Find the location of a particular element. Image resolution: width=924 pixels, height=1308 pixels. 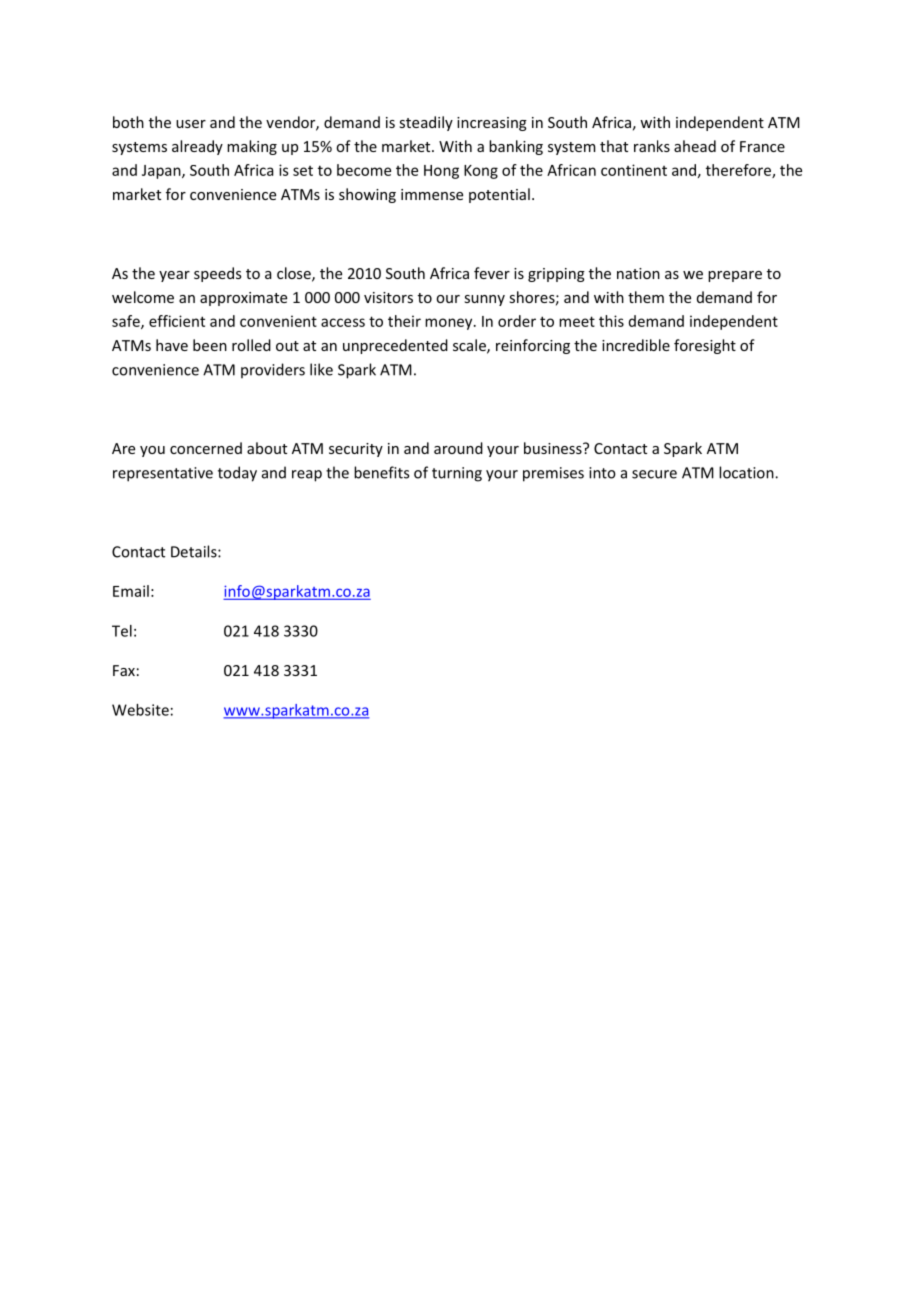

secure is located at coordinates (654, 474).
